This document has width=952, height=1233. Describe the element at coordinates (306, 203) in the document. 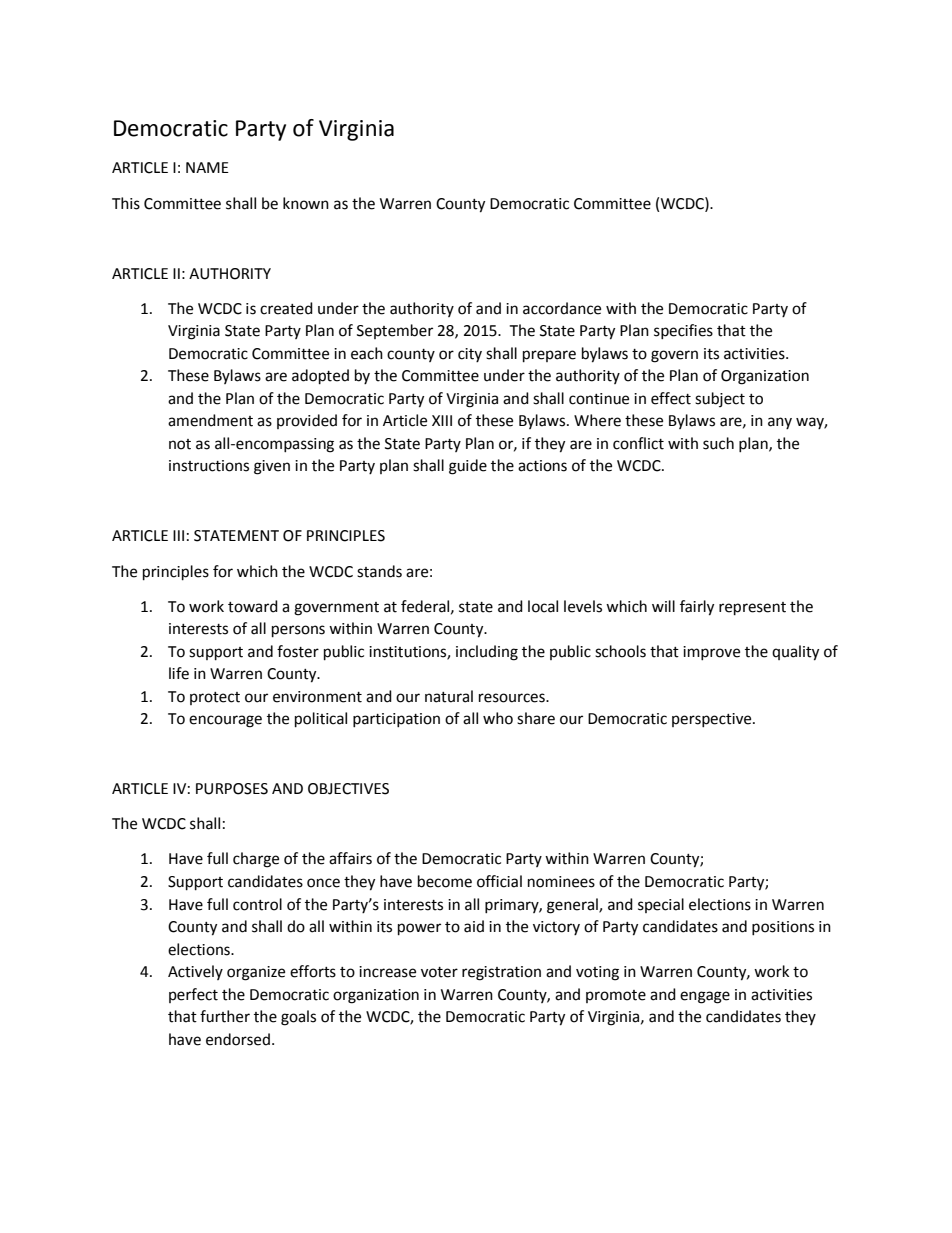

I see `known` at that location.
